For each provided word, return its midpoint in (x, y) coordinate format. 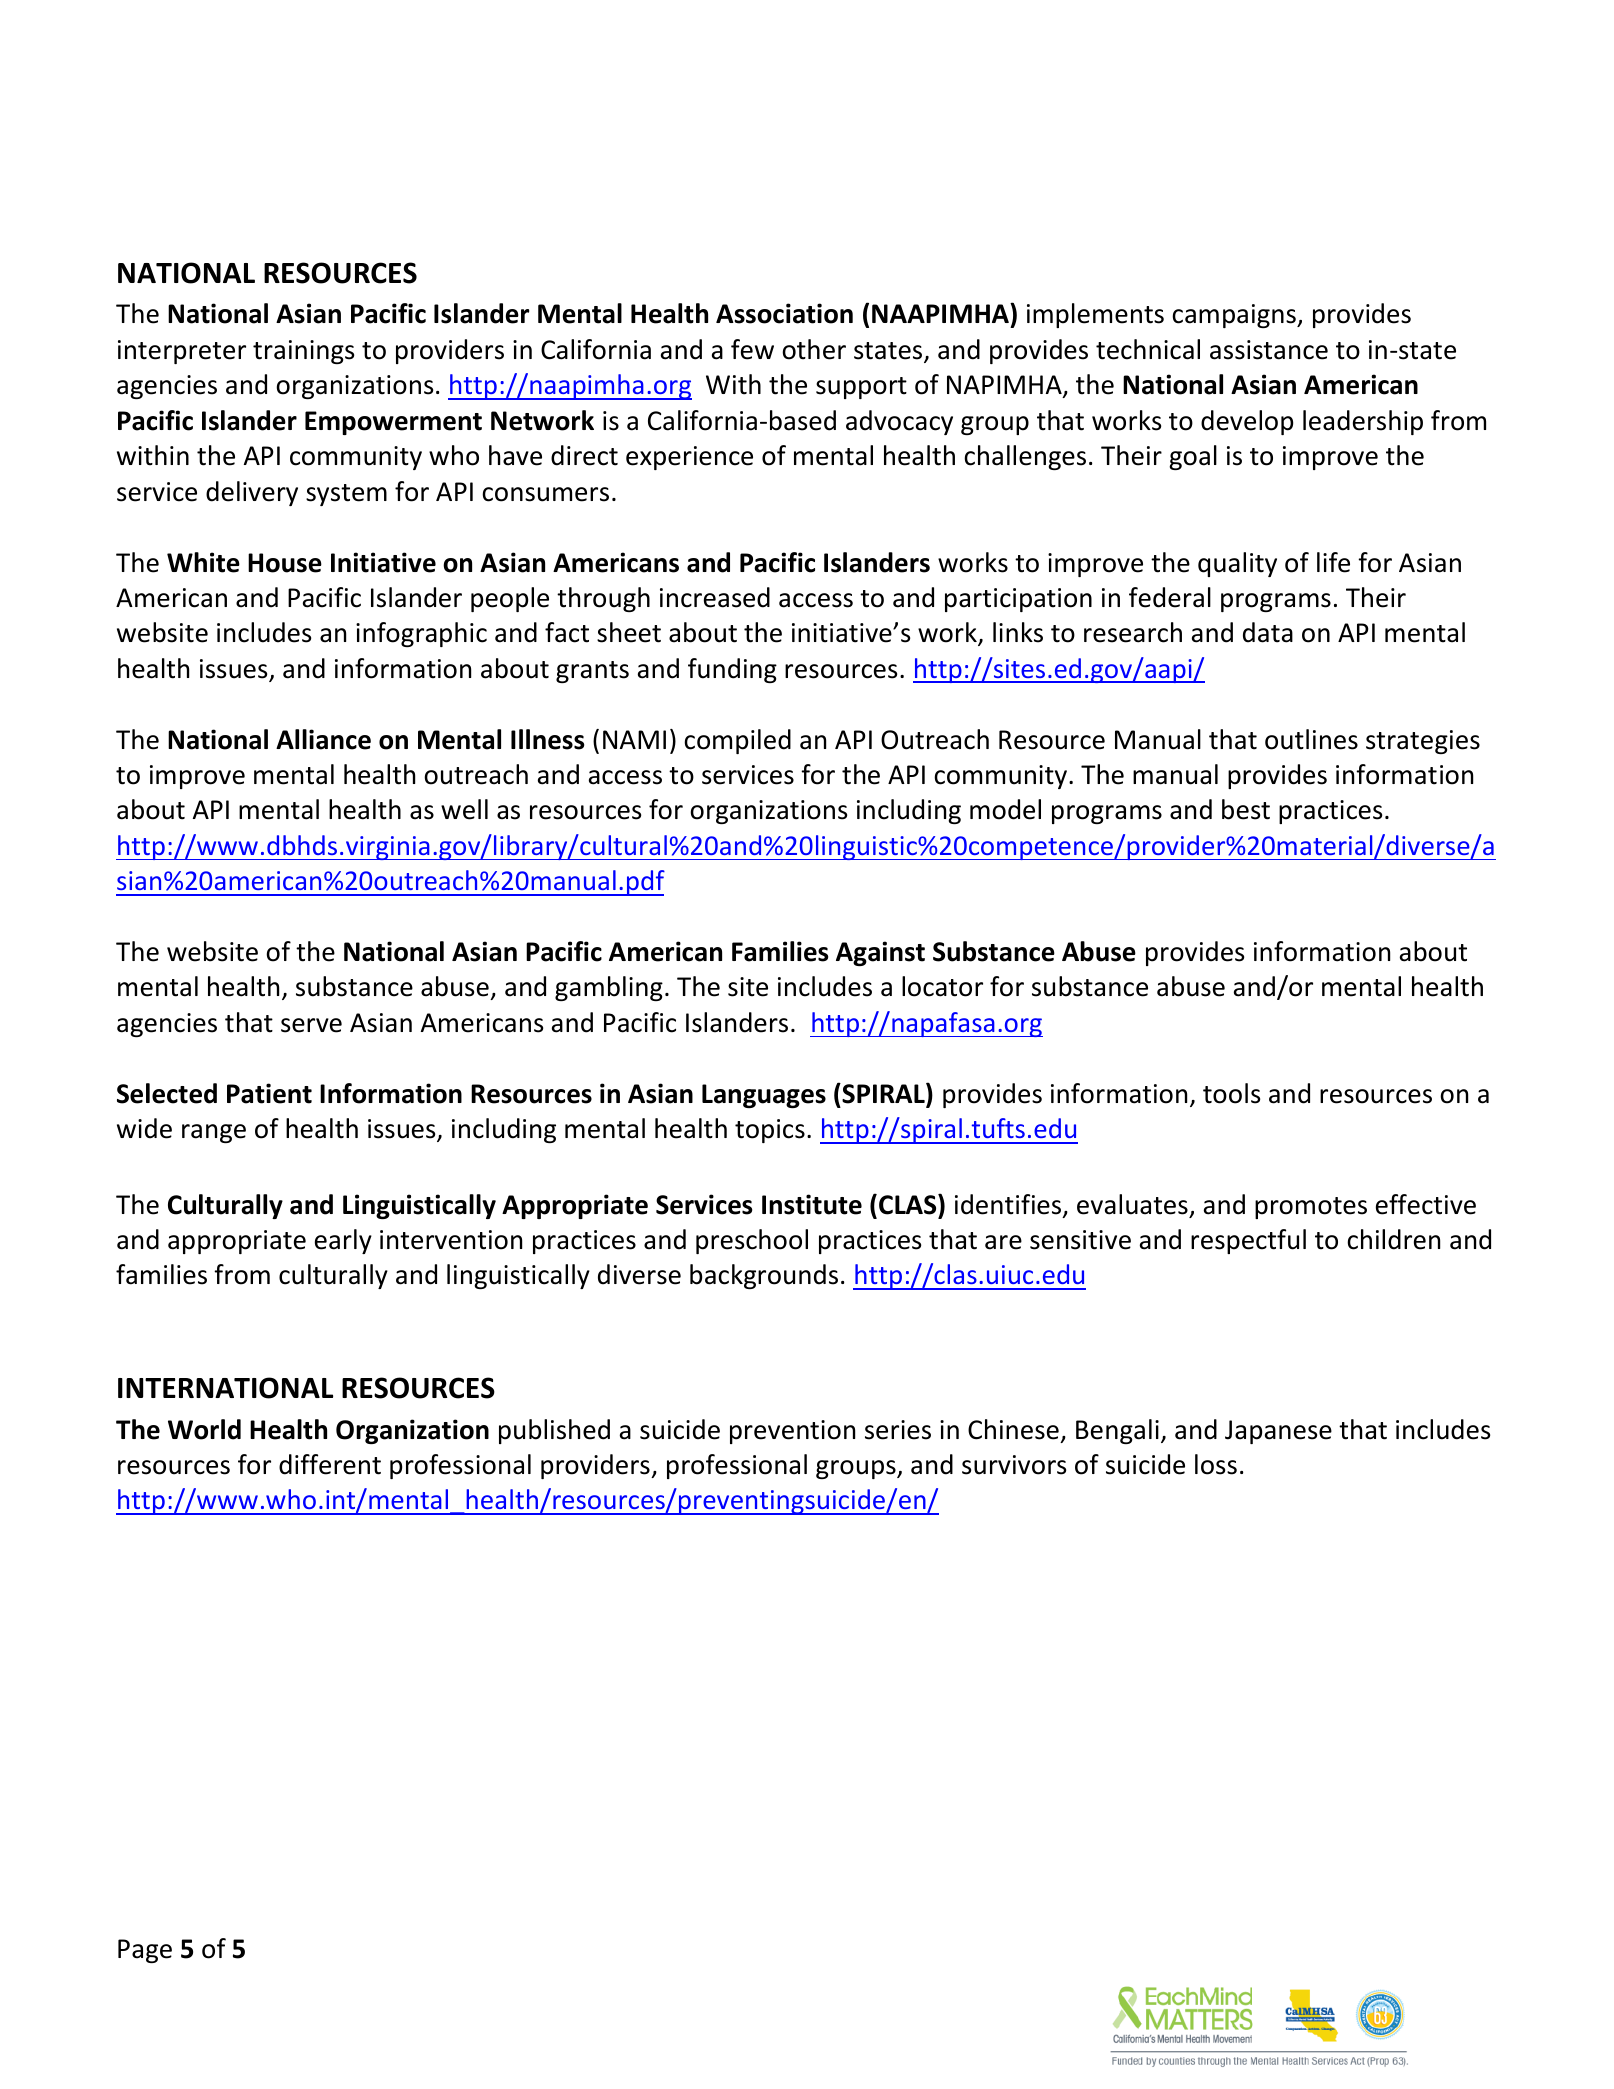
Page (145, 1951)
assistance (1269, 350)
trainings (303, 352)
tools (1231, 1093)
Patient (269, 1093)
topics (770, 1131)
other (814, 349)
